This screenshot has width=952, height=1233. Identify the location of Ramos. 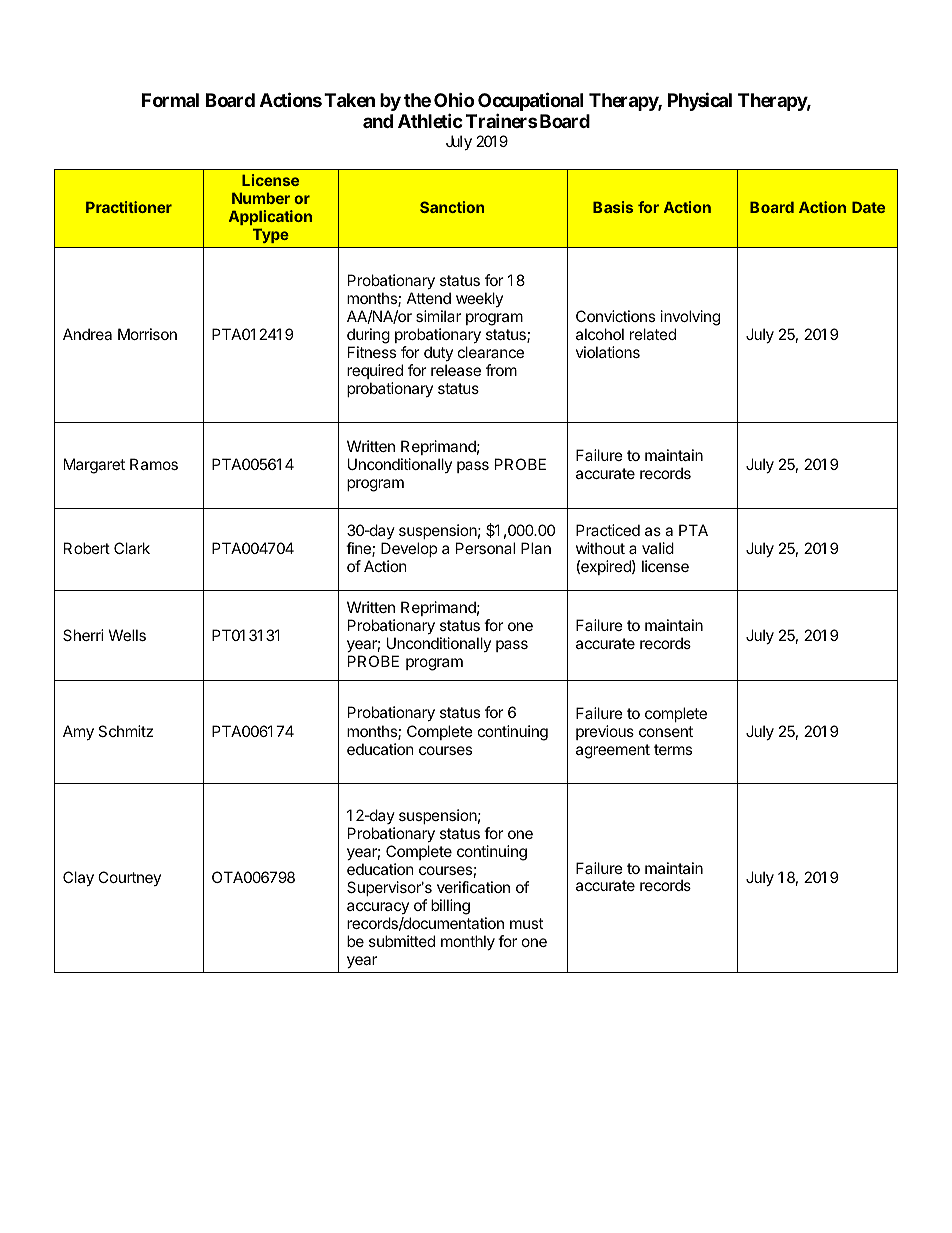
(154, 464).
